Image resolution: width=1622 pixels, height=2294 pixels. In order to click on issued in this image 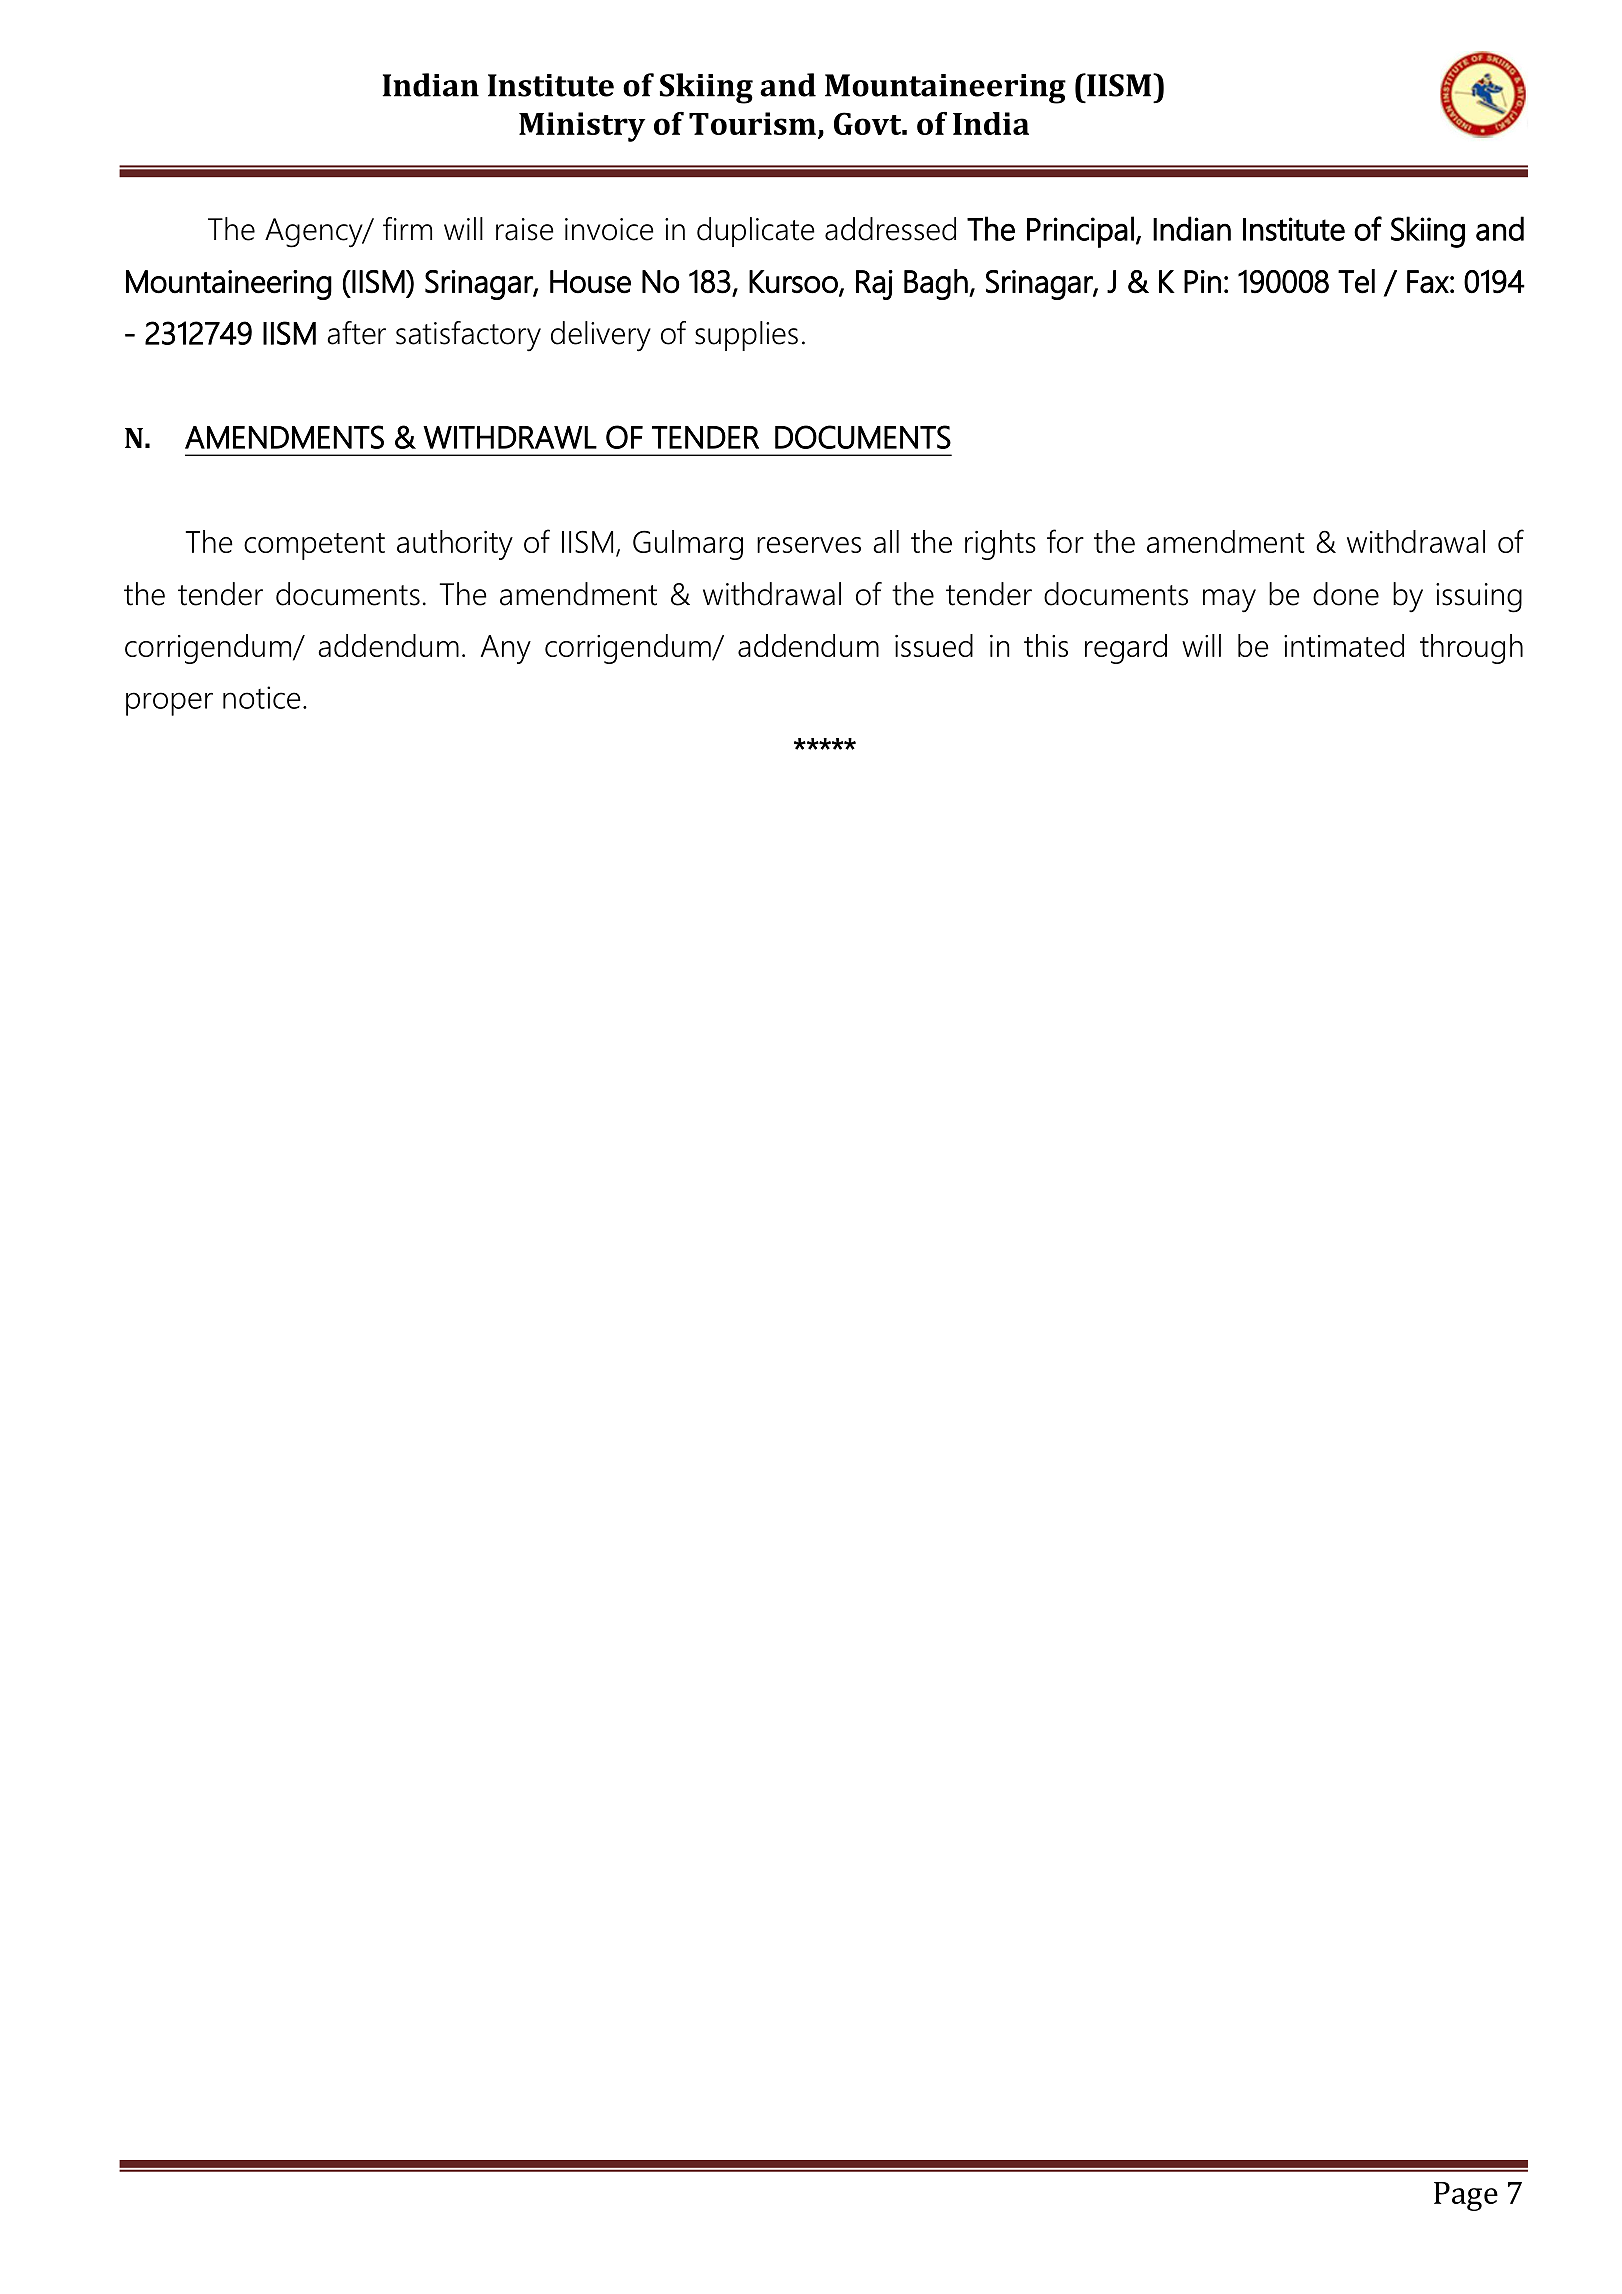, I will do `click(934, 645)`.
